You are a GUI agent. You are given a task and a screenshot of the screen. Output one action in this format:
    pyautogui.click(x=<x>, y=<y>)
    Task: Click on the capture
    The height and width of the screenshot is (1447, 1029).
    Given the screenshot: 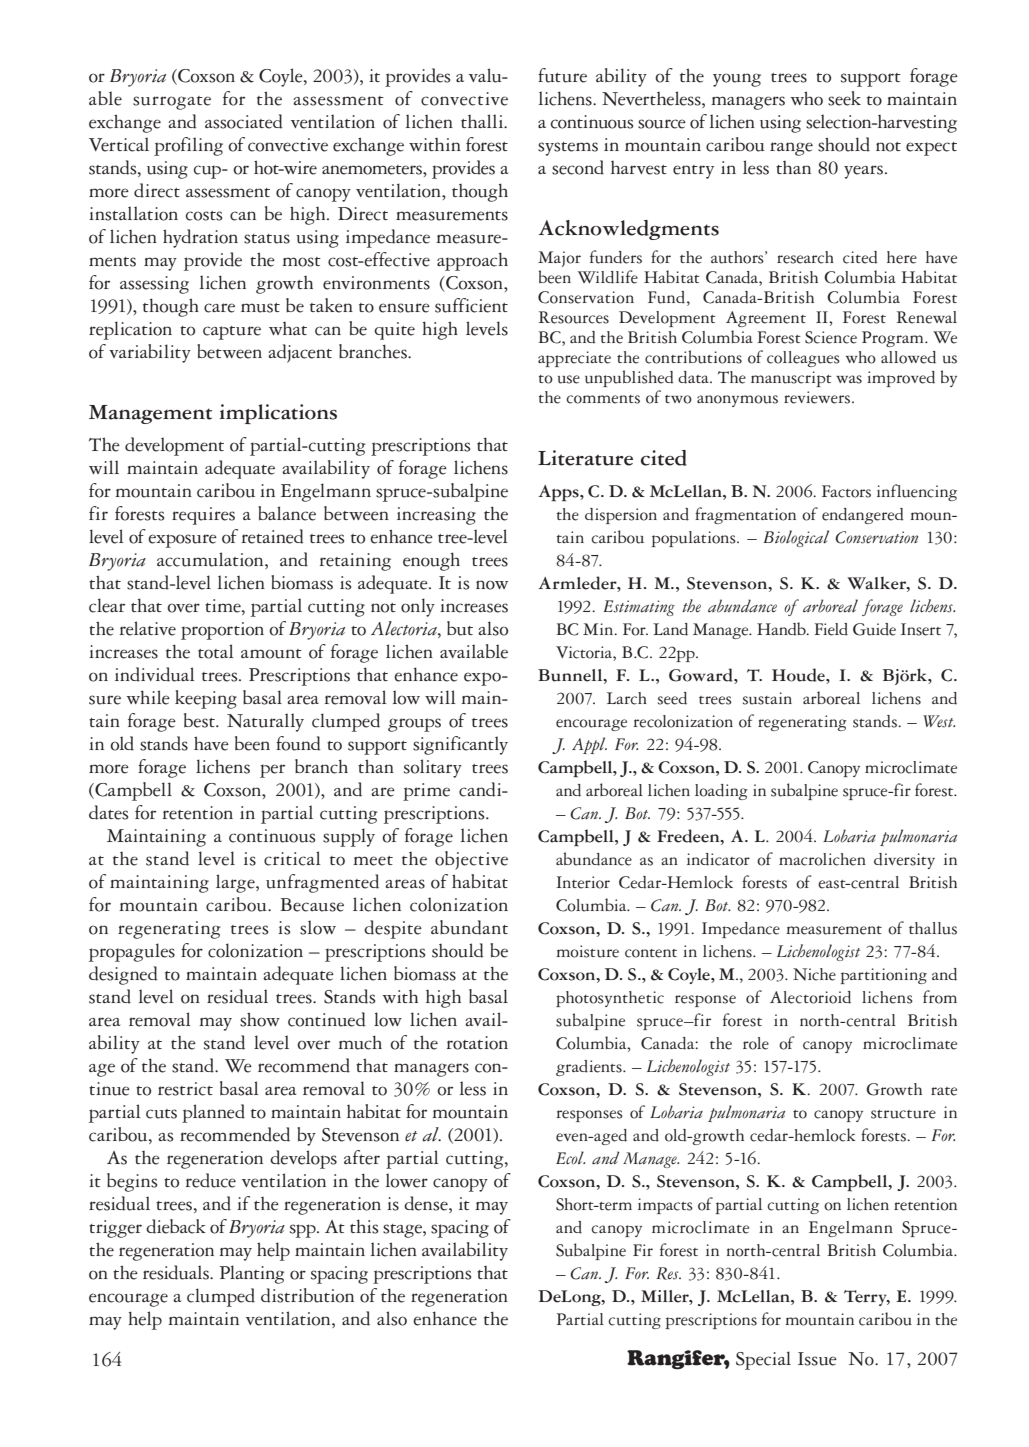 What is the action you would take?
    pyautogui.click(x=232, y=333)
